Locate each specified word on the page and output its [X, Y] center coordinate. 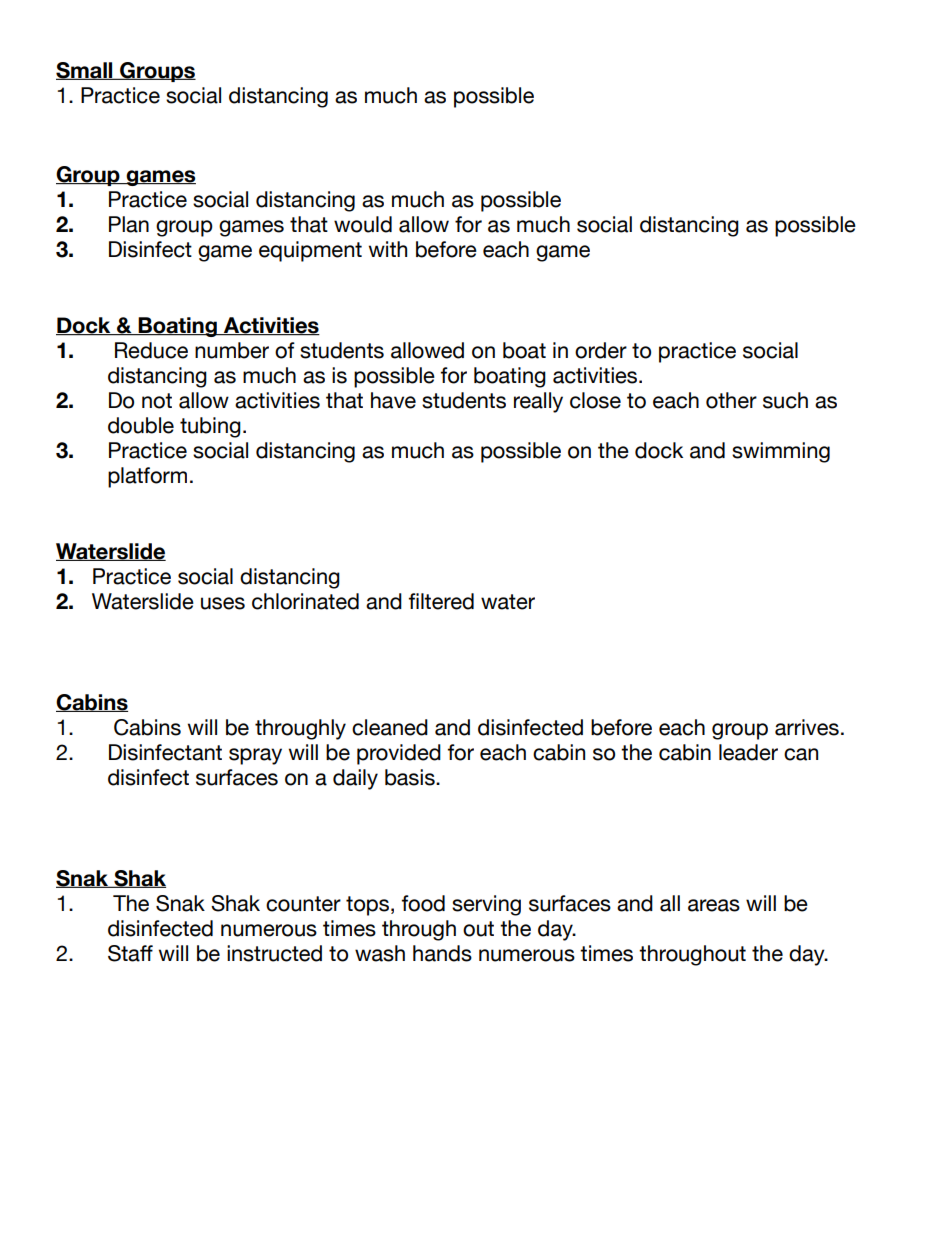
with [388, 249]
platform [147, 477]
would [363, 224]
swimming [781, 452]
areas [714, 905]
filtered [441, 601]
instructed [274, 953]
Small [85, 71]
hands [442, 953]
